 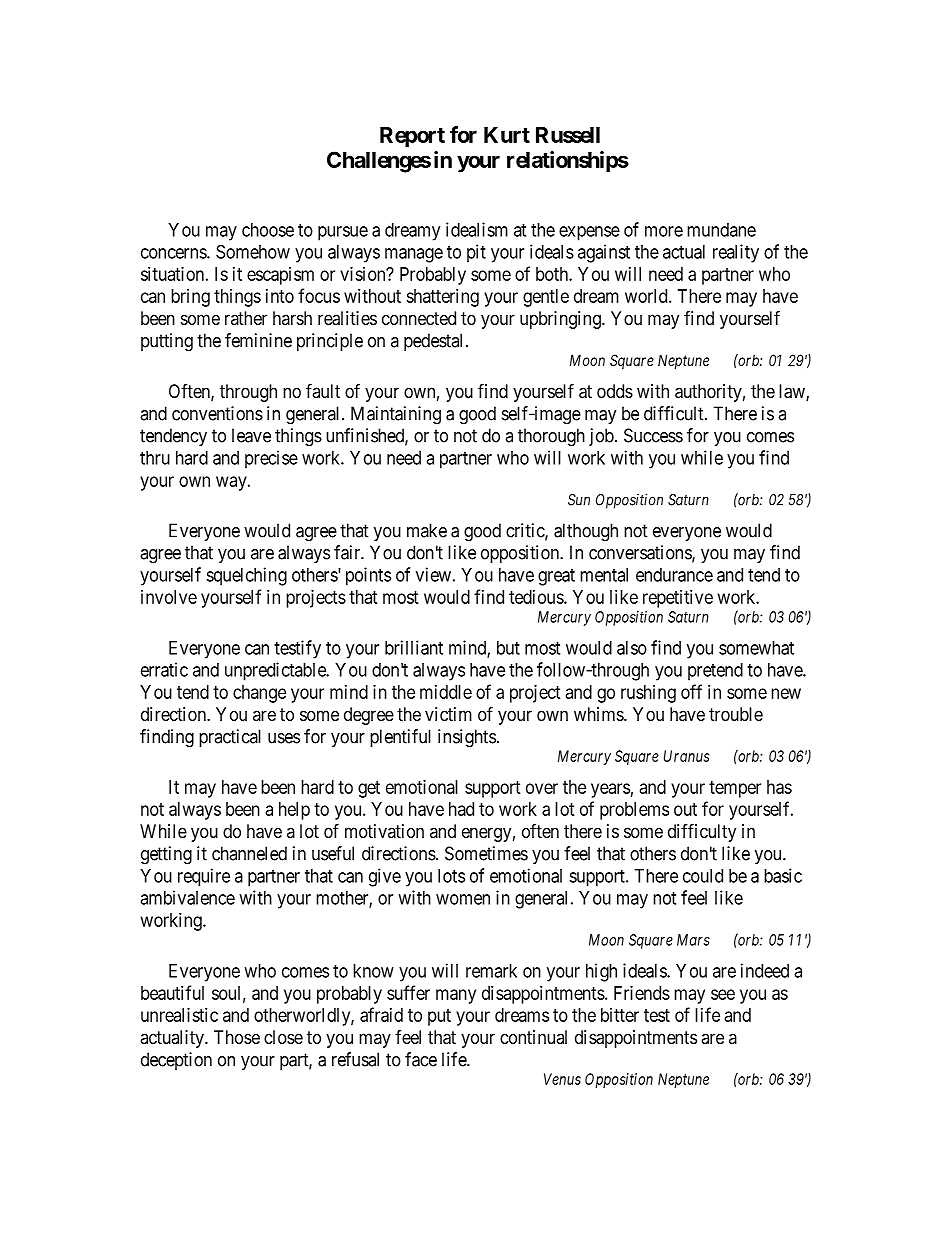 I want to click on Those, so click(x=237, y=1037).
